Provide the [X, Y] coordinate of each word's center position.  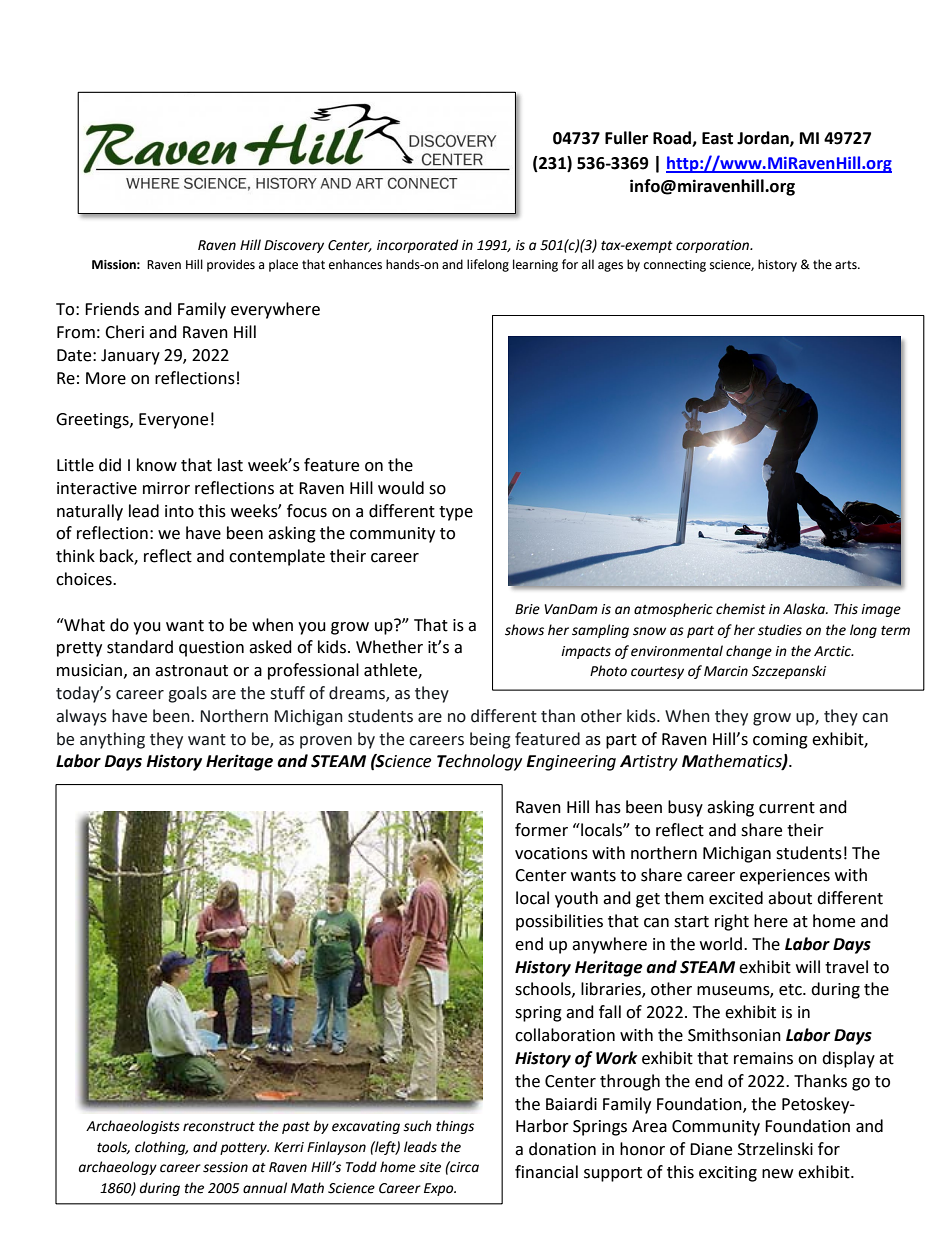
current [787, 808]
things [455, 1127]
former [541, 830]
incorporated [417, 246]
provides [231, 265]
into [179, 511]
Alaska [805, 609]
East [717, 138]
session [225, 1167]
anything [112, 740]
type [456, 513]
